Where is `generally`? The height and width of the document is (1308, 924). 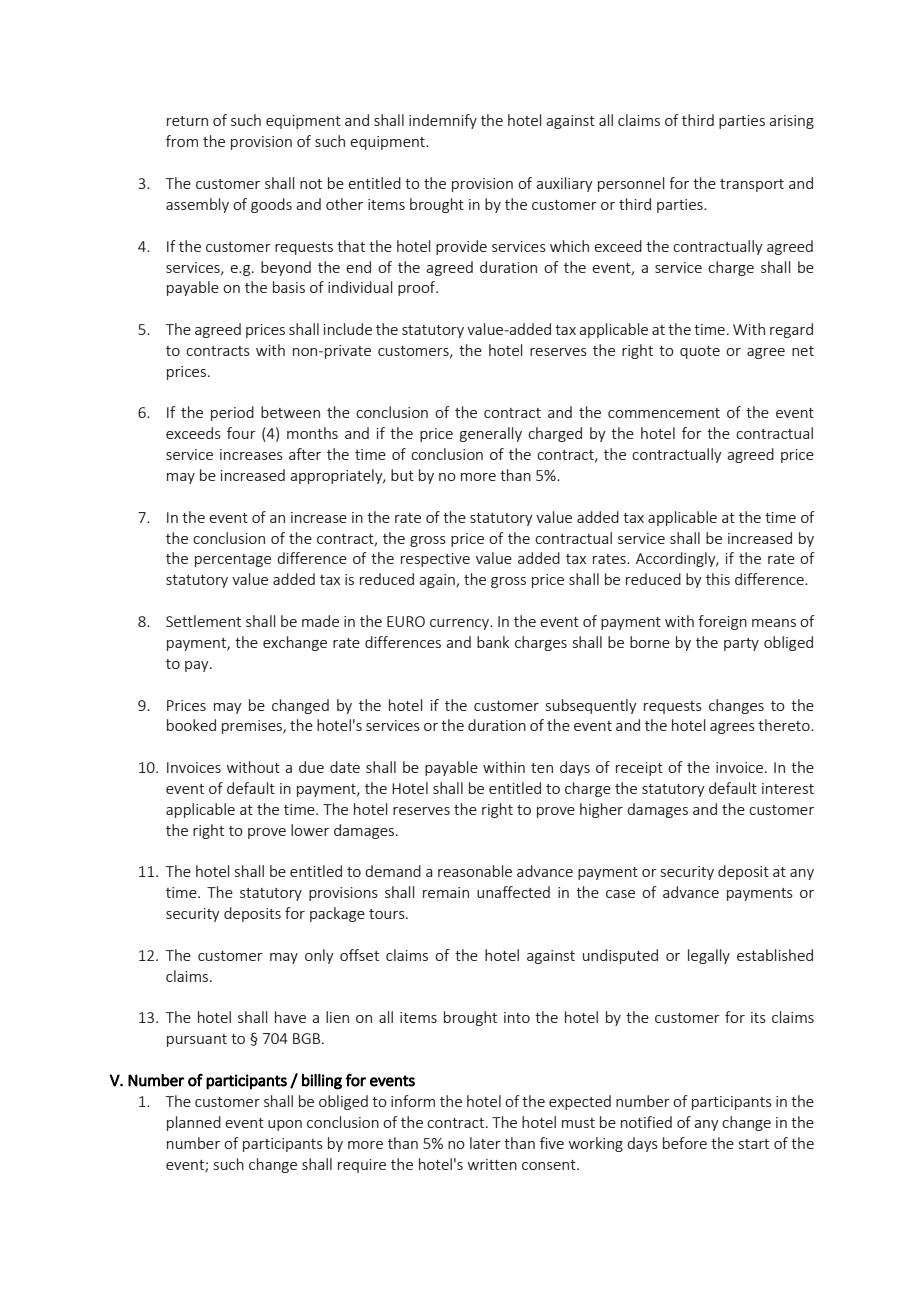 generally is located at coordinates (491, 434).
